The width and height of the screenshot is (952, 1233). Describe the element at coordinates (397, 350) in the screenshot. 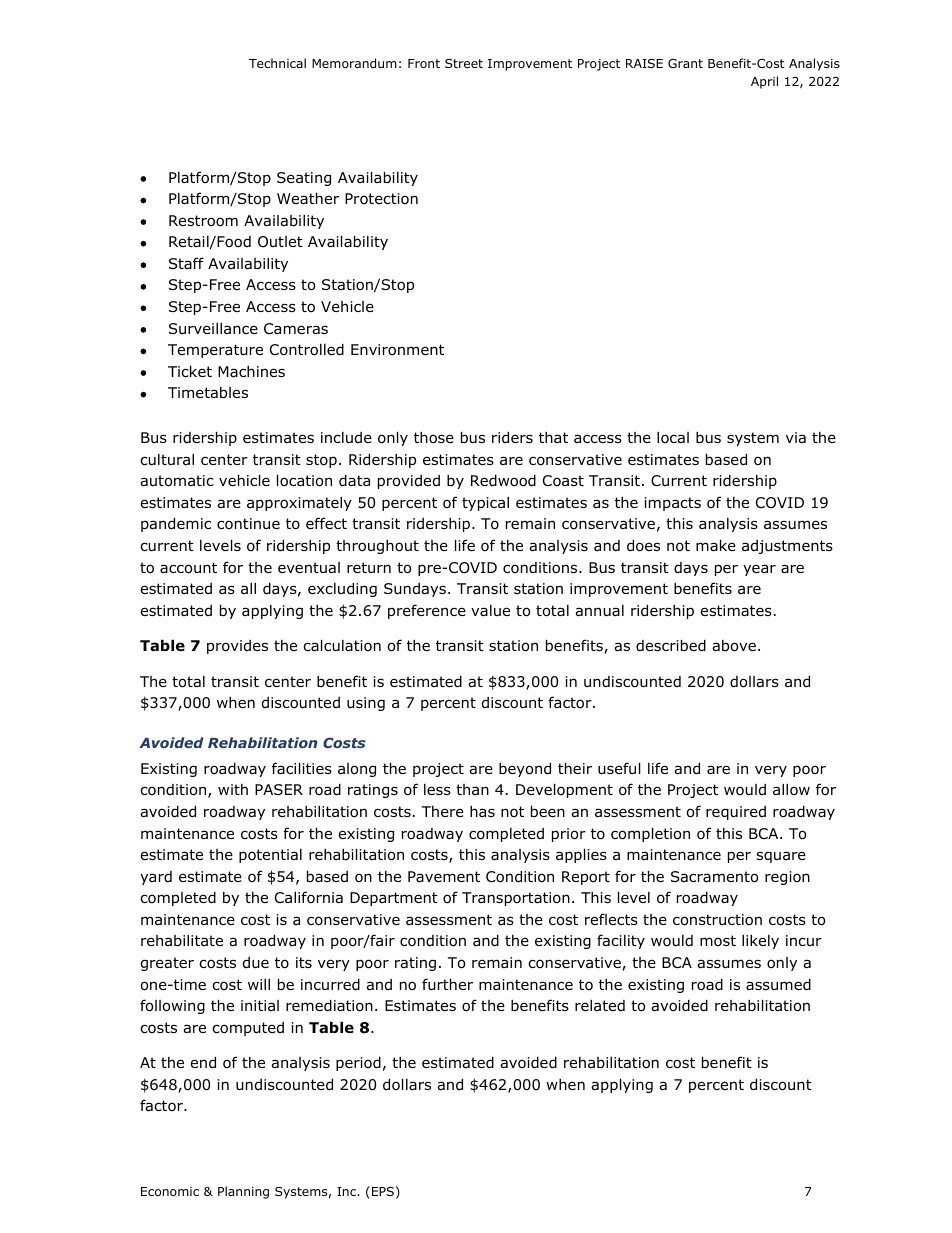

I see `Environment` at that location.
